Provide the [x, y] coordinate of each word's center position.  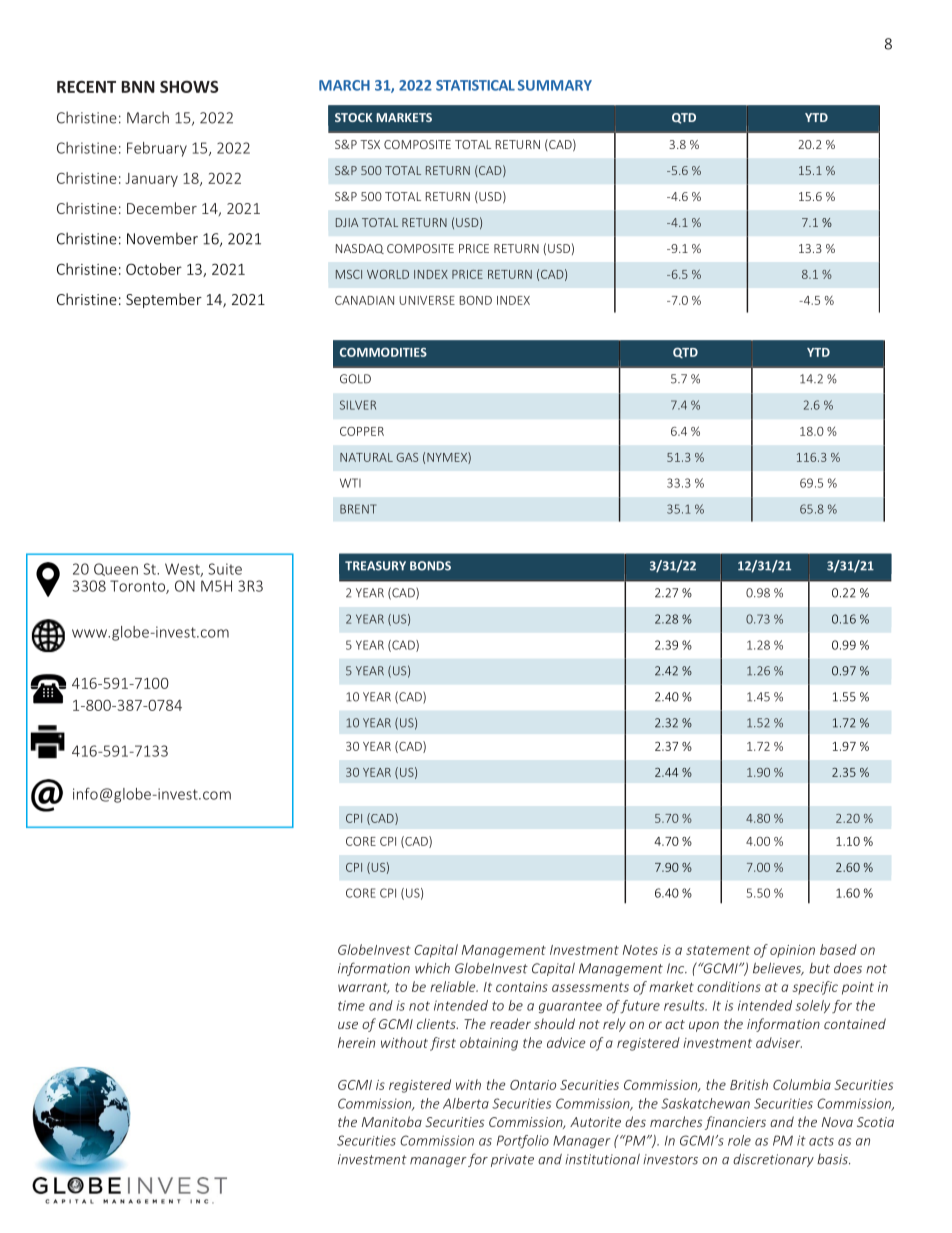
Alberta [466, 1103]
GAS [407, 457]
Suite [225, 569]
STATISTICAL [475, 85]
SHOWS [189, 86]
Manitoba [392, 1121]
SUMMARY [555, 85]
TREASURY [375, 566]
